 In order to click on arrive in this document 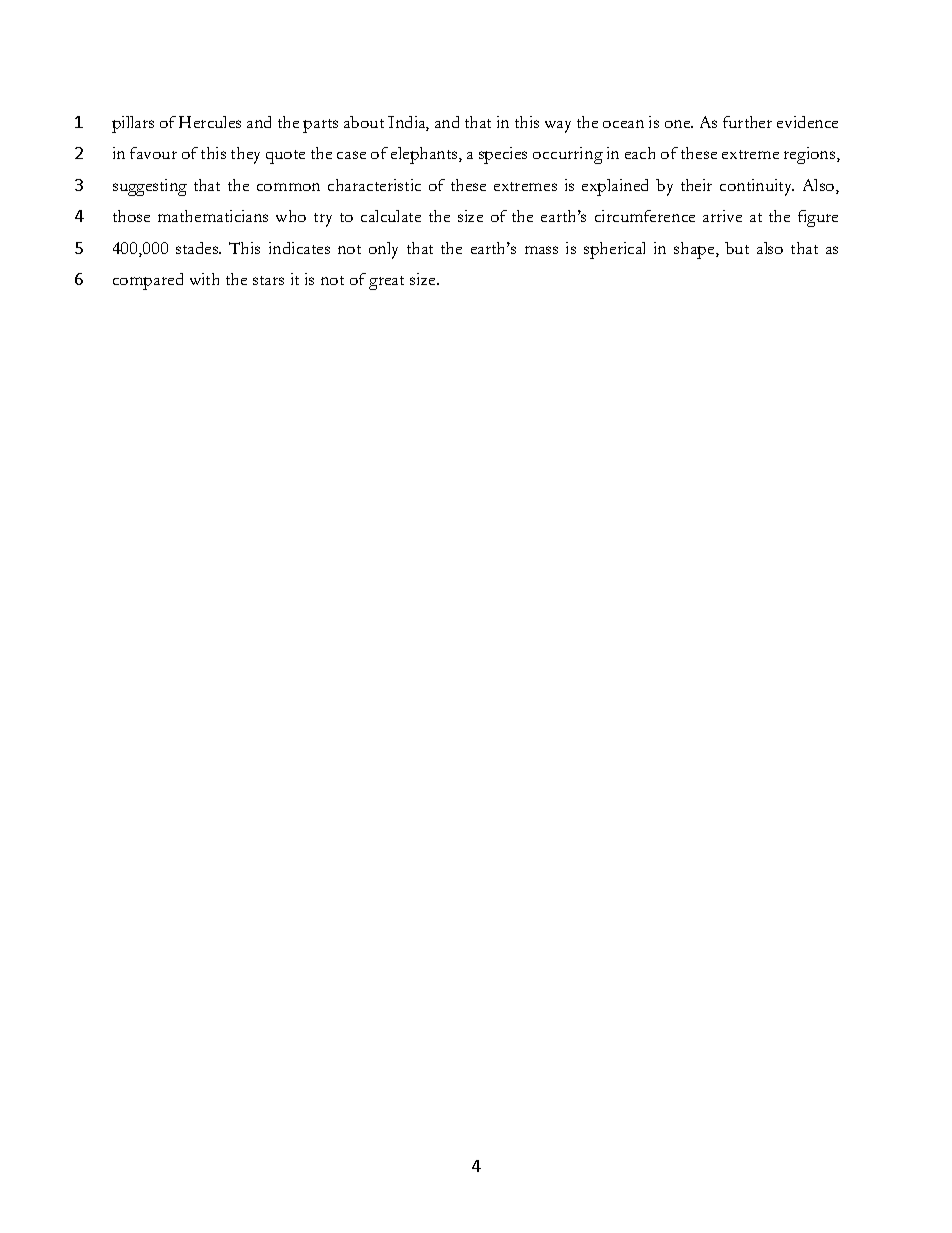, I will do `click(722, 216)`.
